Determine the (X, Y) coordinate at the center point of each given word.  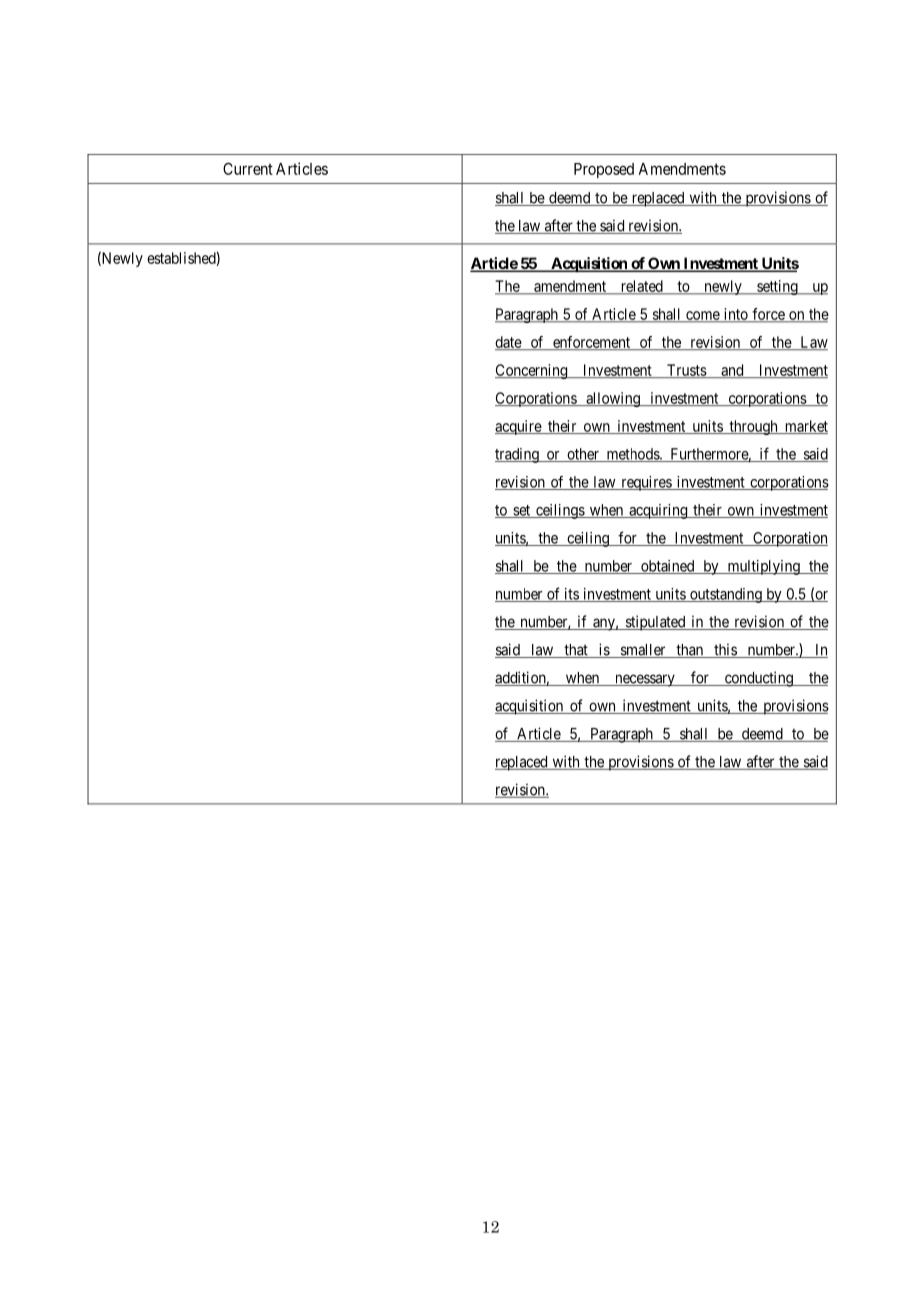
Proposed (604, 170)
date (509, 343)
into (735, 315)
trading (518, 455)
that (576, 651)
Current (248, 168)
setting (777, 287)
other (583, 455)
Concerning (532, 371)
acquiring (658, 511)
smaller (643, 651)
